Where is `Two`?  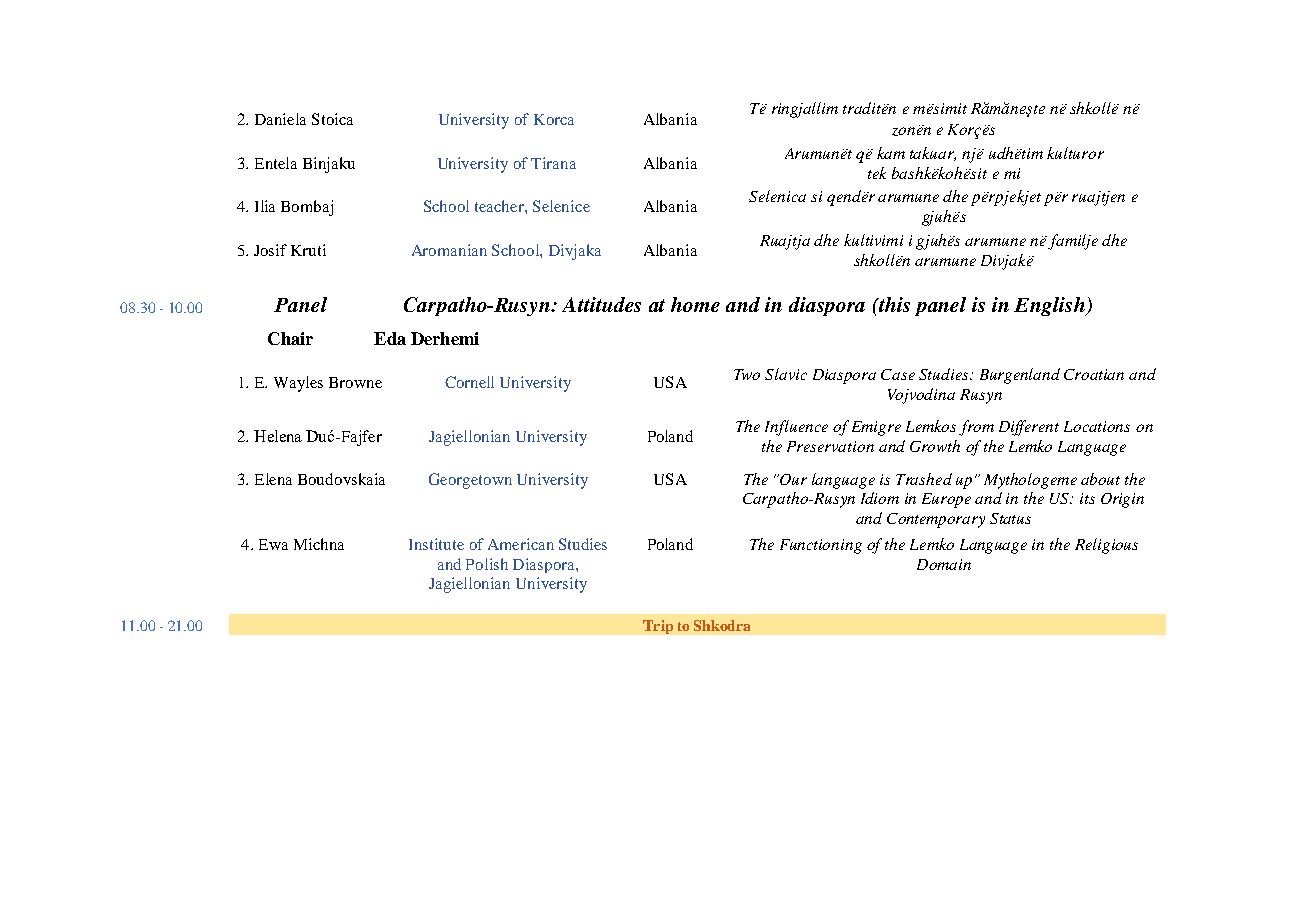
Two is located at coordinates (747, 374).
